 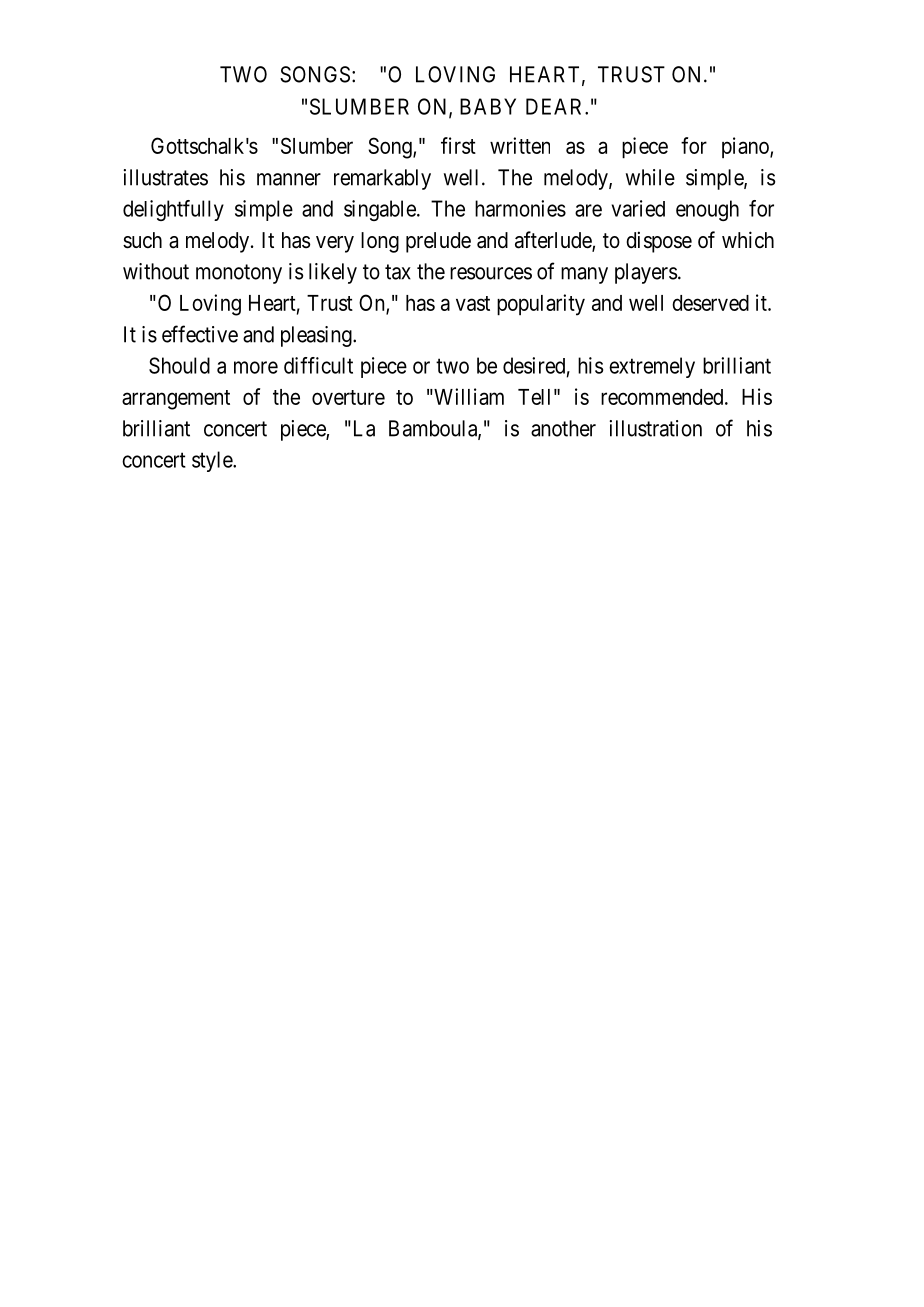 I want to click on players, so click(x=646, y=273).
